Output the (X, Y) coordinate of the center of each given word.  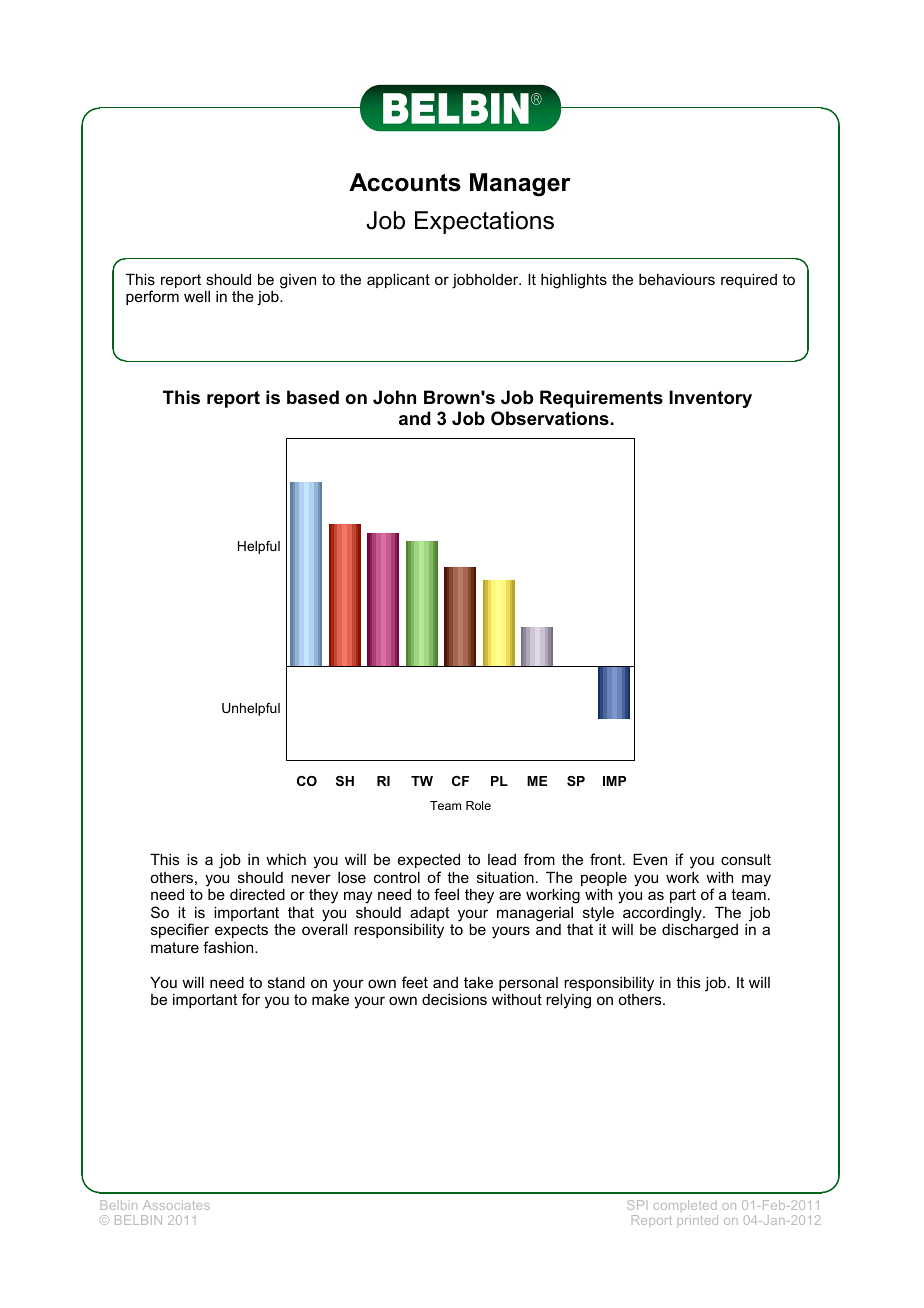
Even (650, 859)
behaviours (677, 279)
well (197, 296)
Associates (176, 1205)
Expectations (484, 222)
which (286, 859)
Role (478, 805)
